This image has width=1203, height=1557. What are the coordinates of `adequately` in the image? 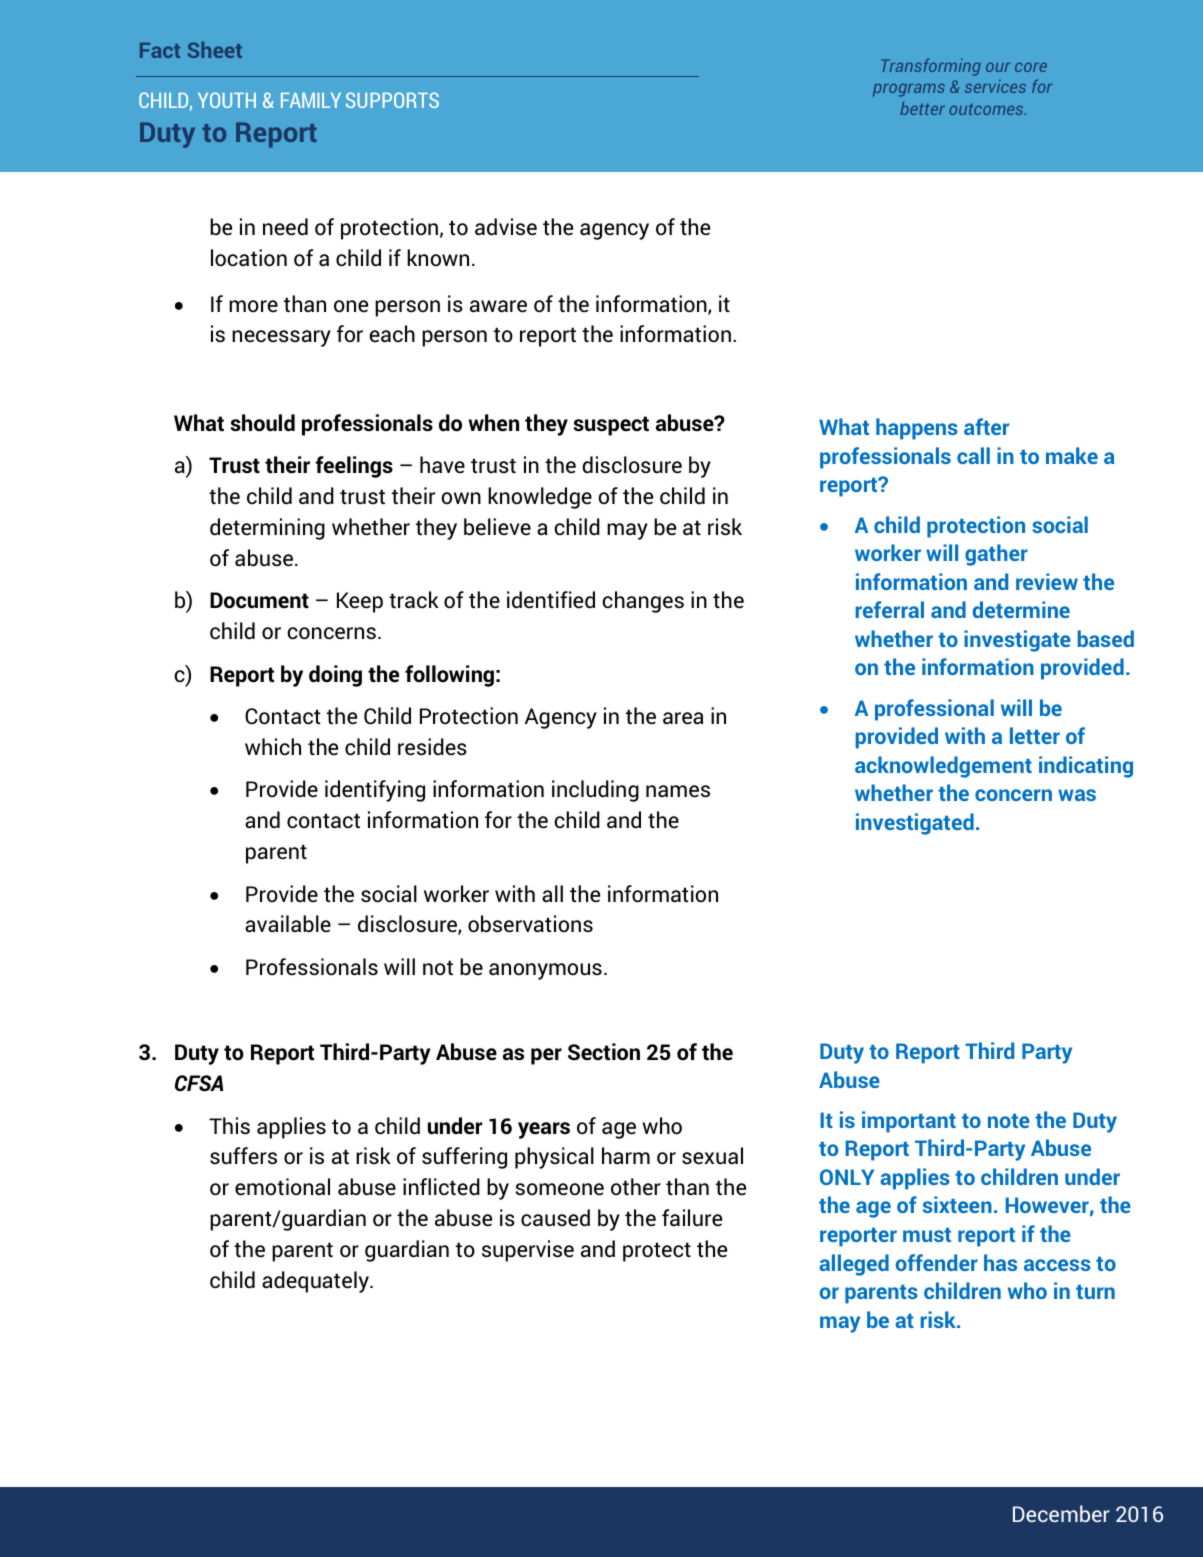 It's located at (316, 1282).
